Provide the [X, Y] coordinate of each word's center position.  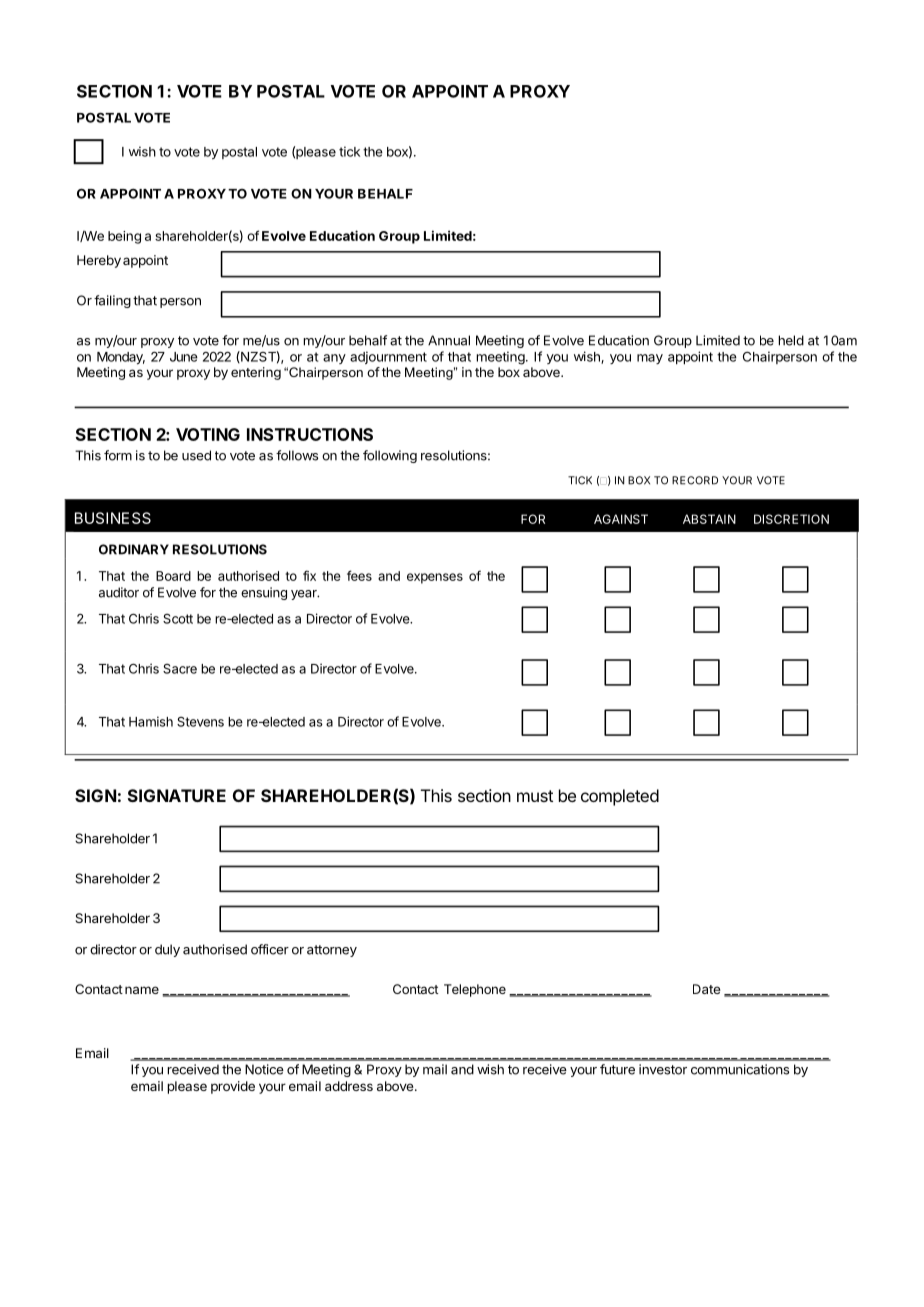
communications [740, 1069]
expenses [435, 578]
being [124, 237]
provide [233, 1087]
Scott [178, 619]
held [791, 340]
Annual [449, 340]
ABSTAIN [709, 519]
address [349, 1086]
